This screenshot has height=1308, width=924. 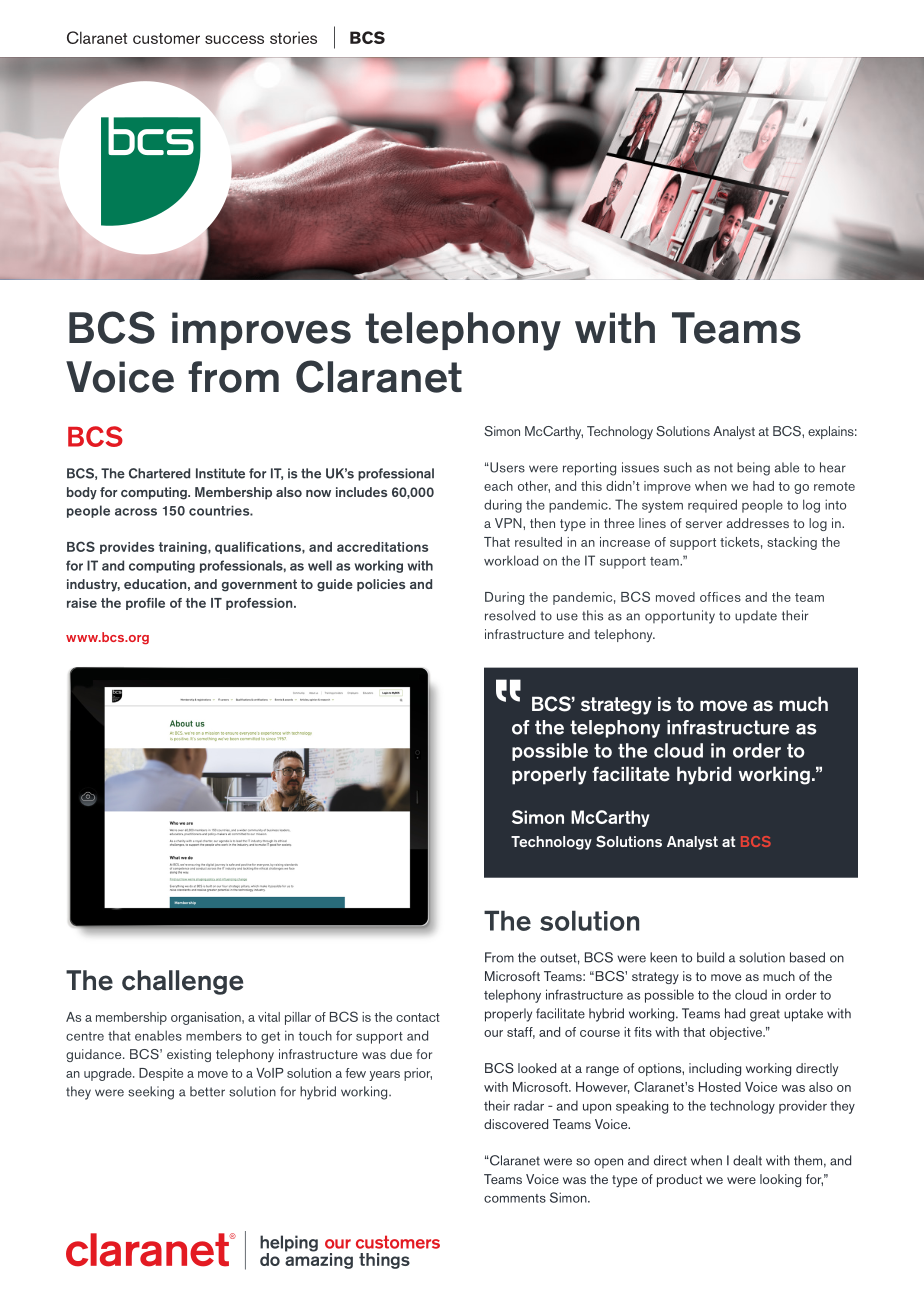 What do you see at coordinates (234, 39) in the screenshot?
I see `success` at bounding box center [234, 39].
